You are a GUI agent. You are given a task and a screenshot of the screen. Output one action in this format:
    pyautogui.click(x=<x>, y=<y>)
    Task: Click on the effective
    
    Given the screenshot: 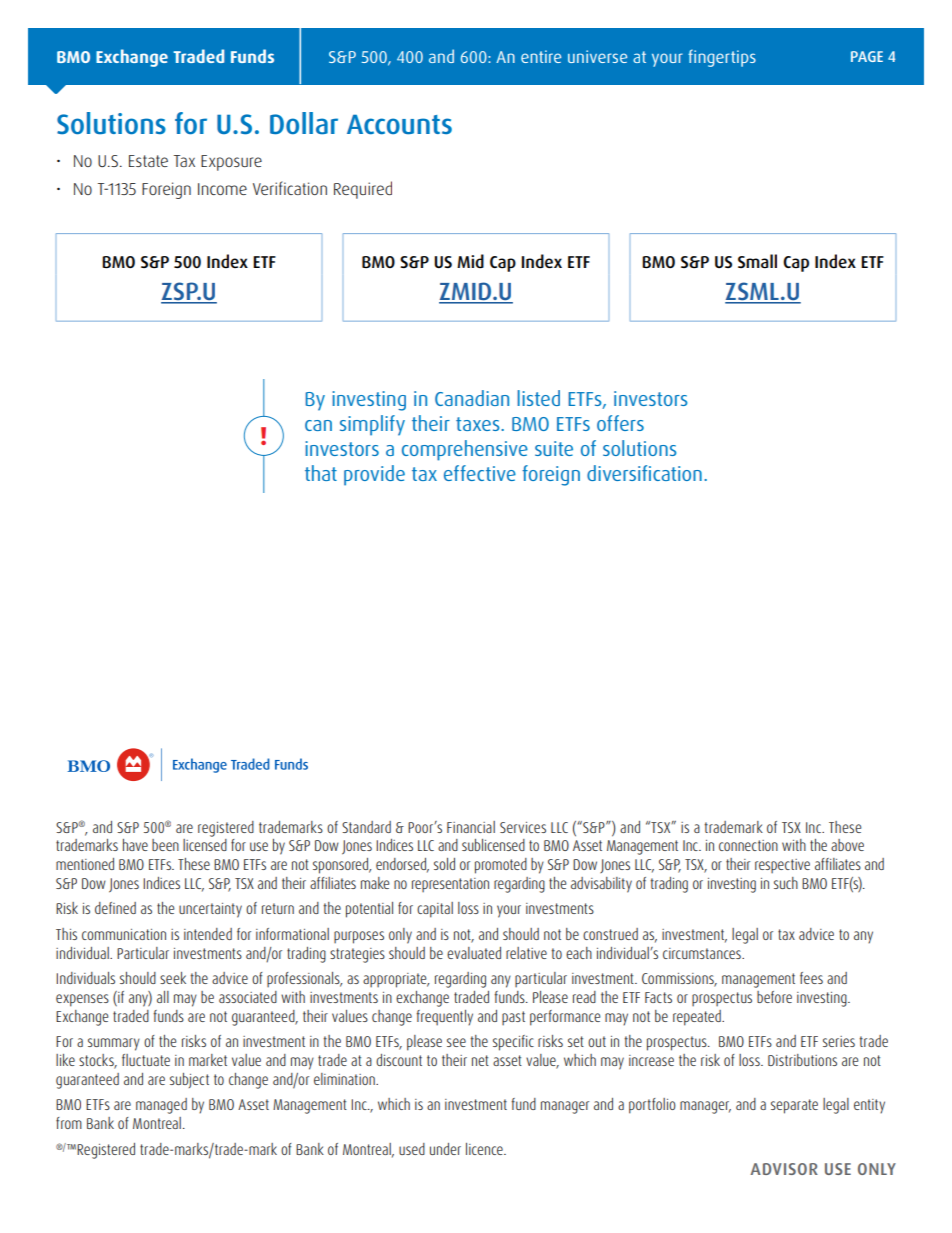 What is the action you would take?
    pyautogui.click(x=480, y=473)
